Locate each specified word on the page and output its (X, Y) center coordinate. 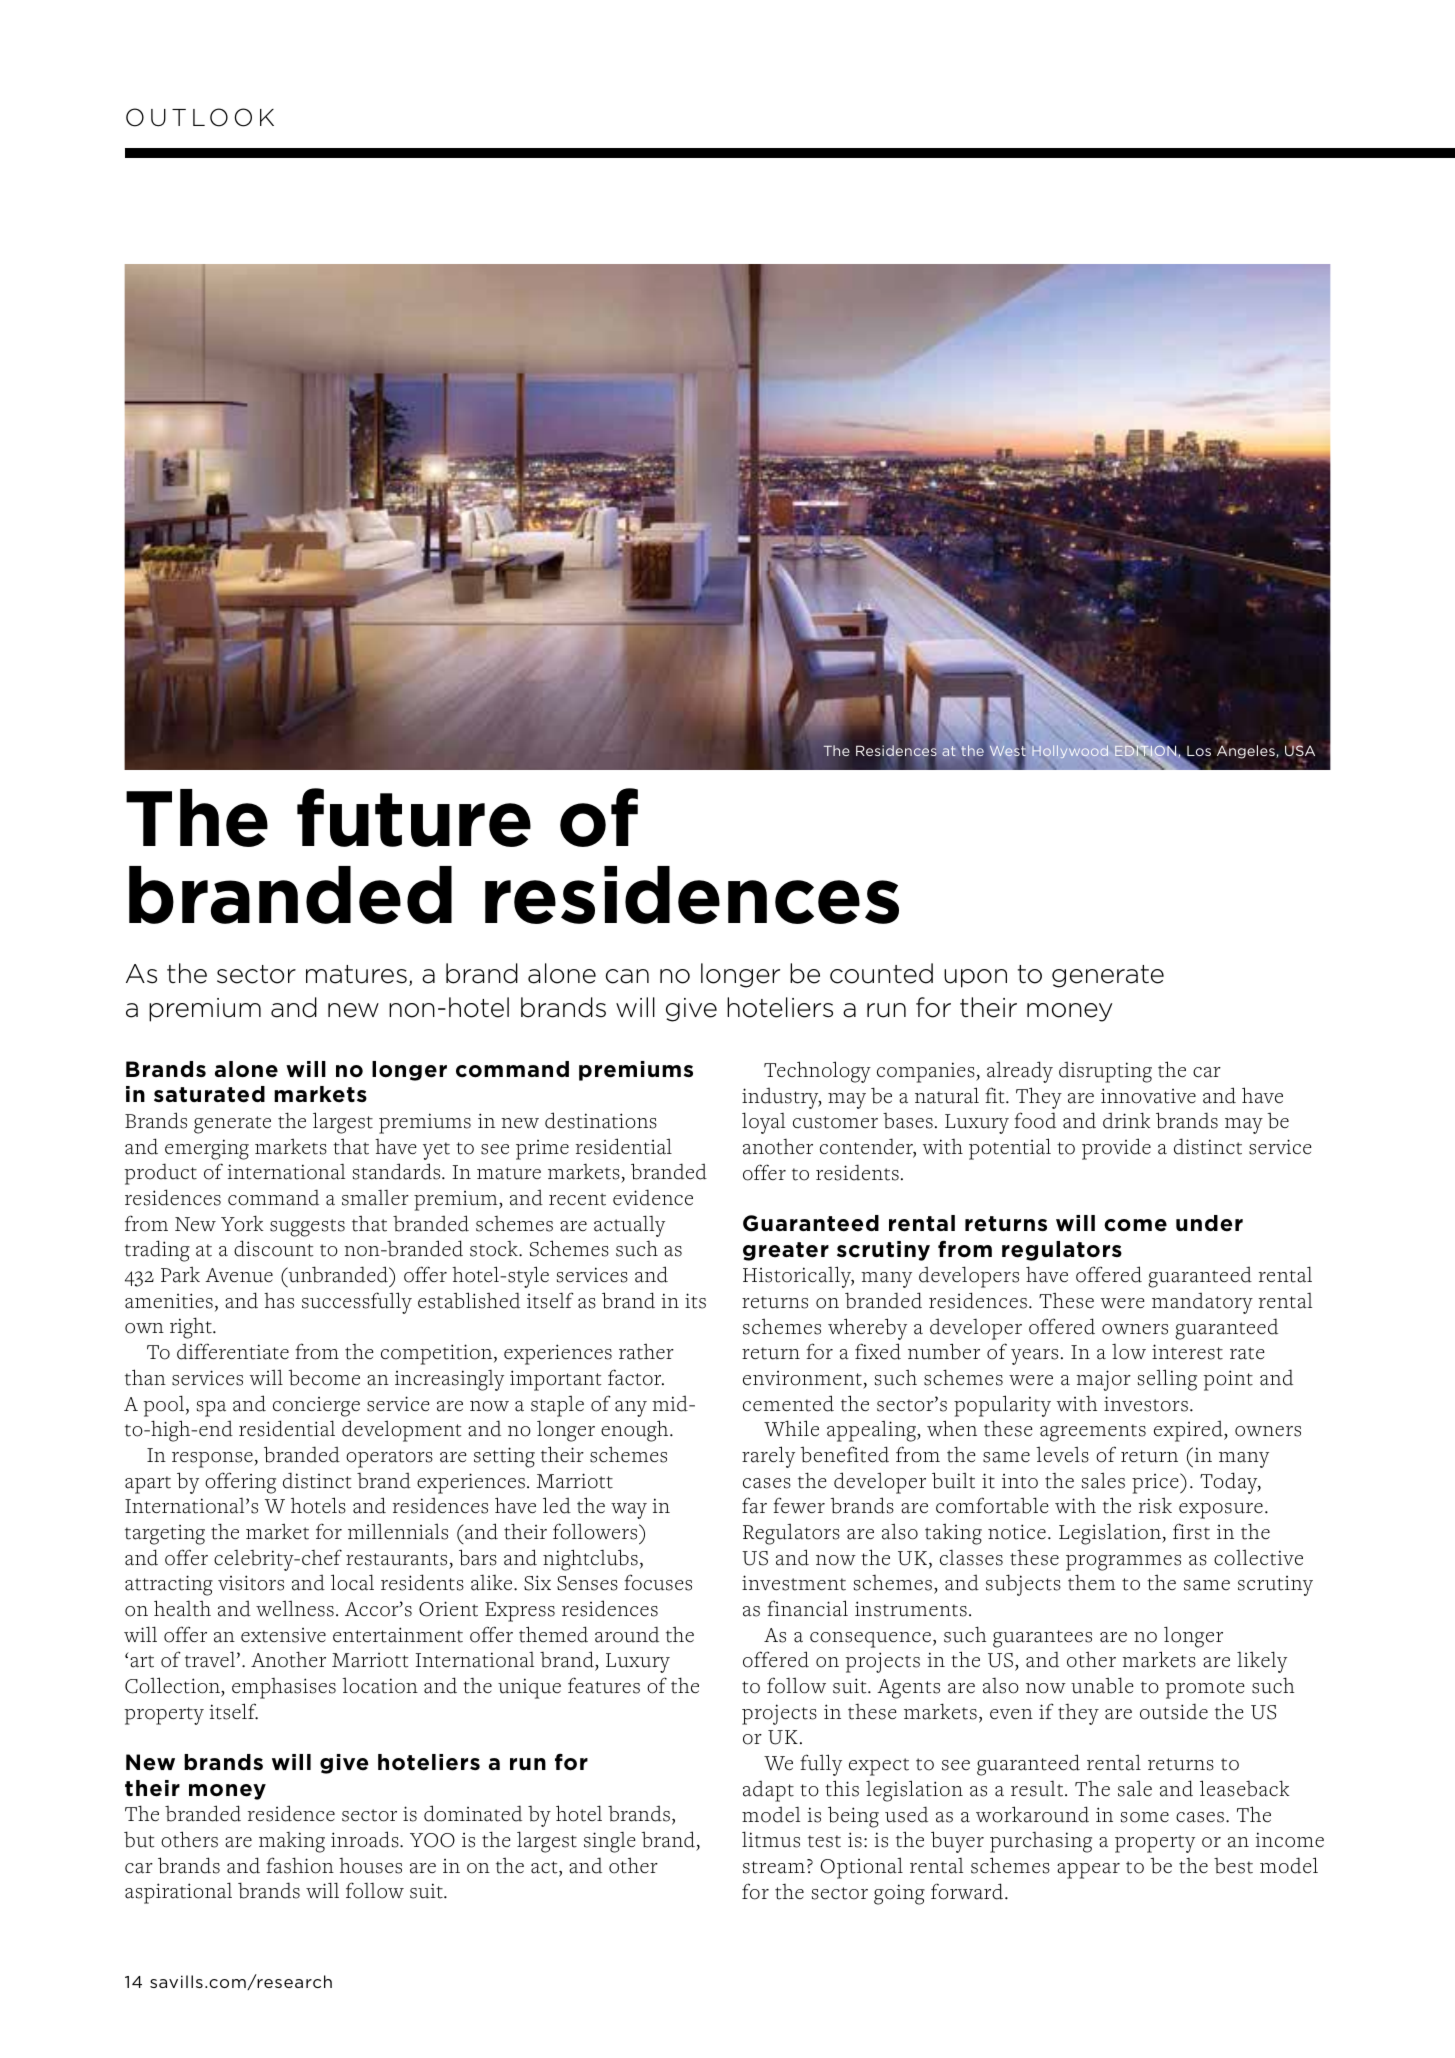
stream (774, 1867)
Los (1199, 751)
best (1233, 1866)
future (414, 817)
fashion (300, 1865)
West (1008, 751)
